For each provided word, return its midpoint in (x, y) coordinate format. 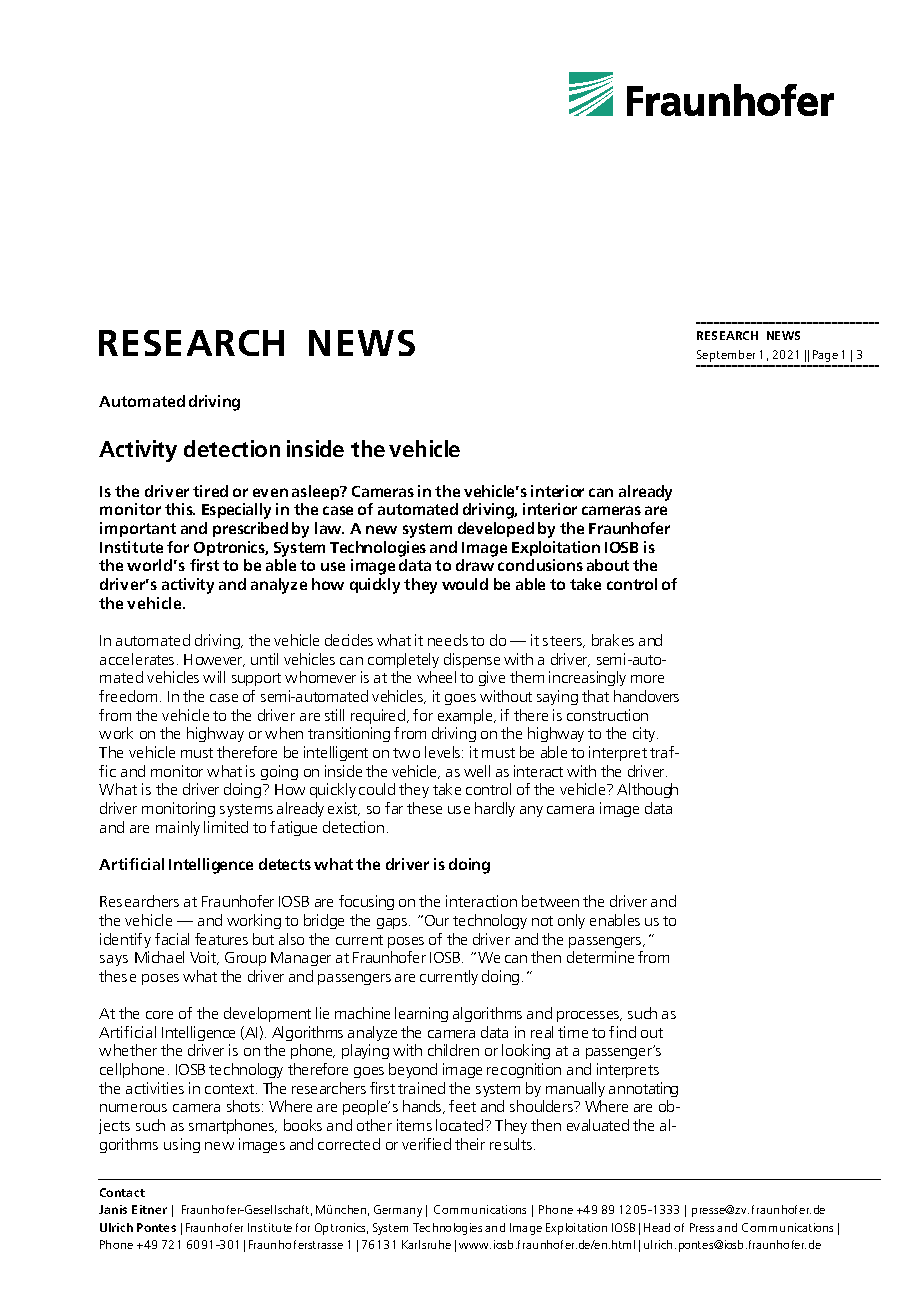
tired (210, 491)
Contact (122, 1192)
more (647, 679)
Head (657, 1227)
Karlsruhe (426, 1244)
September (726, 356)
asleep (317, 492)
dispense (472, 660)
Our (437, 920)
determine (600, 957)
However (214, 660)
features (221, 939)
